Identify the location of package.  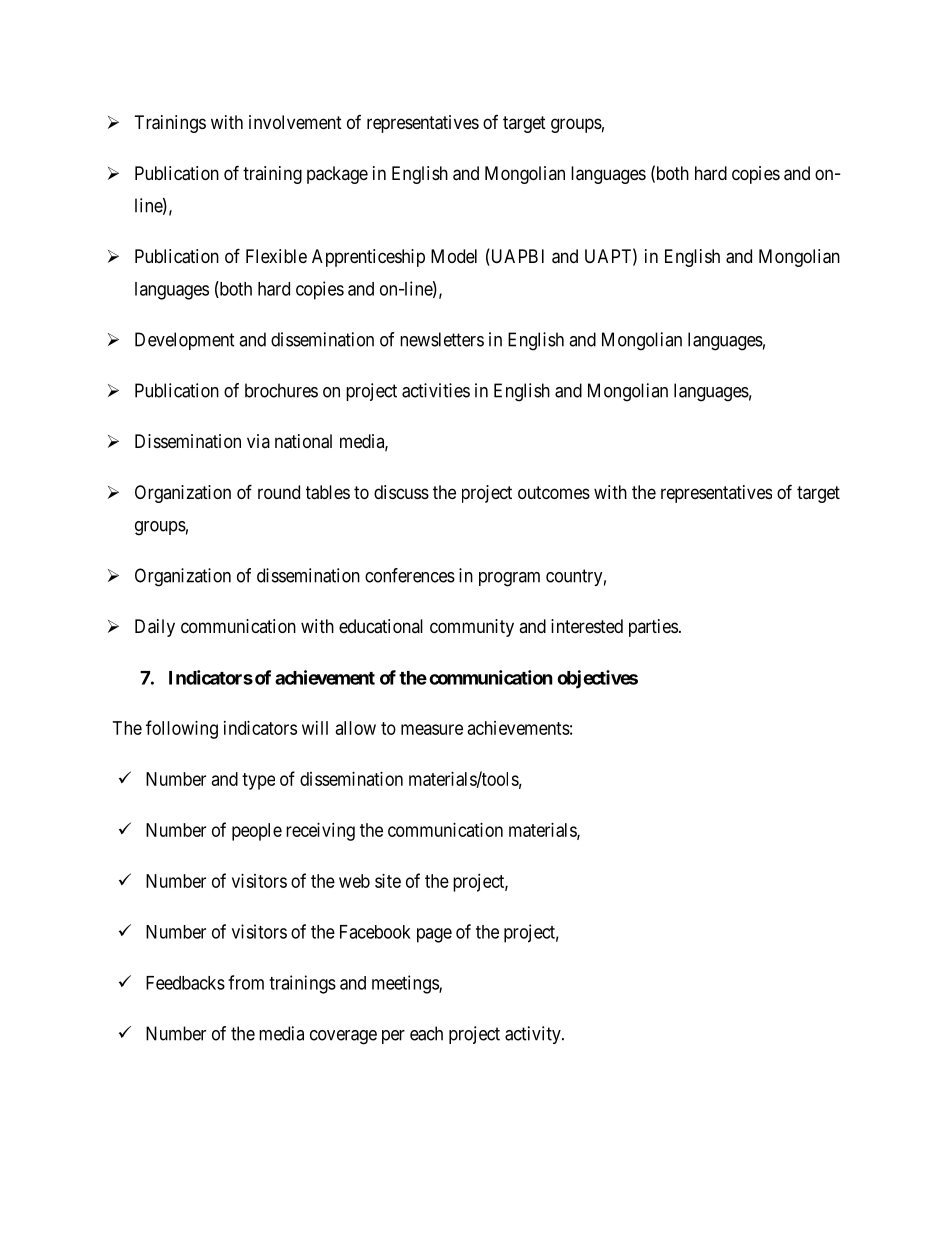
(337, 175).
